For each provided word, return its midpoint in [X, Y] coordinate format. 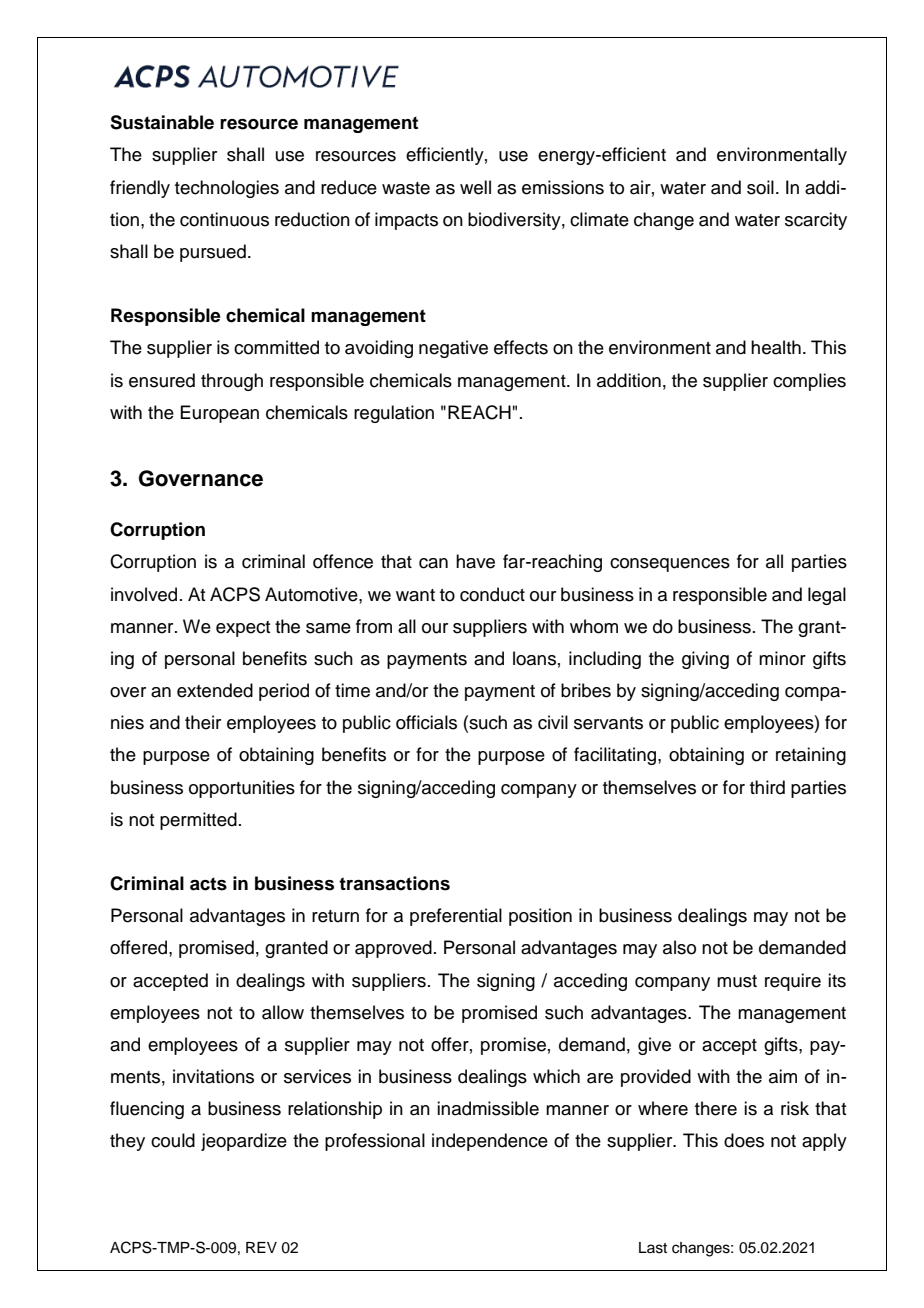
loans [534, 658]
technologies [227, 189]
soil [760, 187]
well [475, 187]
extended [215, 690]
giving [705, 660]
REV [261, 1247]
